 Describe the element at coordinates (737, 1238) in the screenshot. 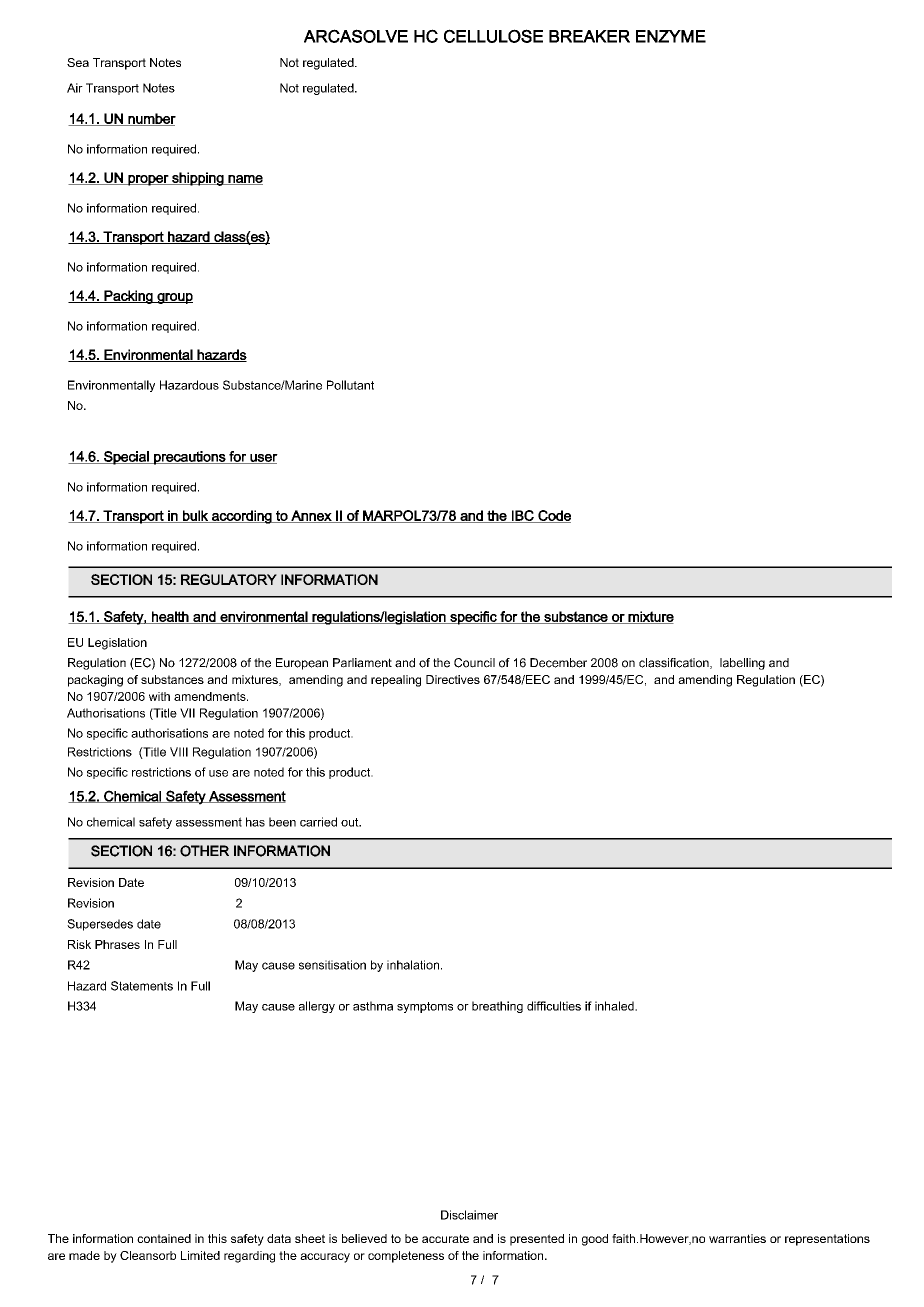

I see `warranties` at that location.
